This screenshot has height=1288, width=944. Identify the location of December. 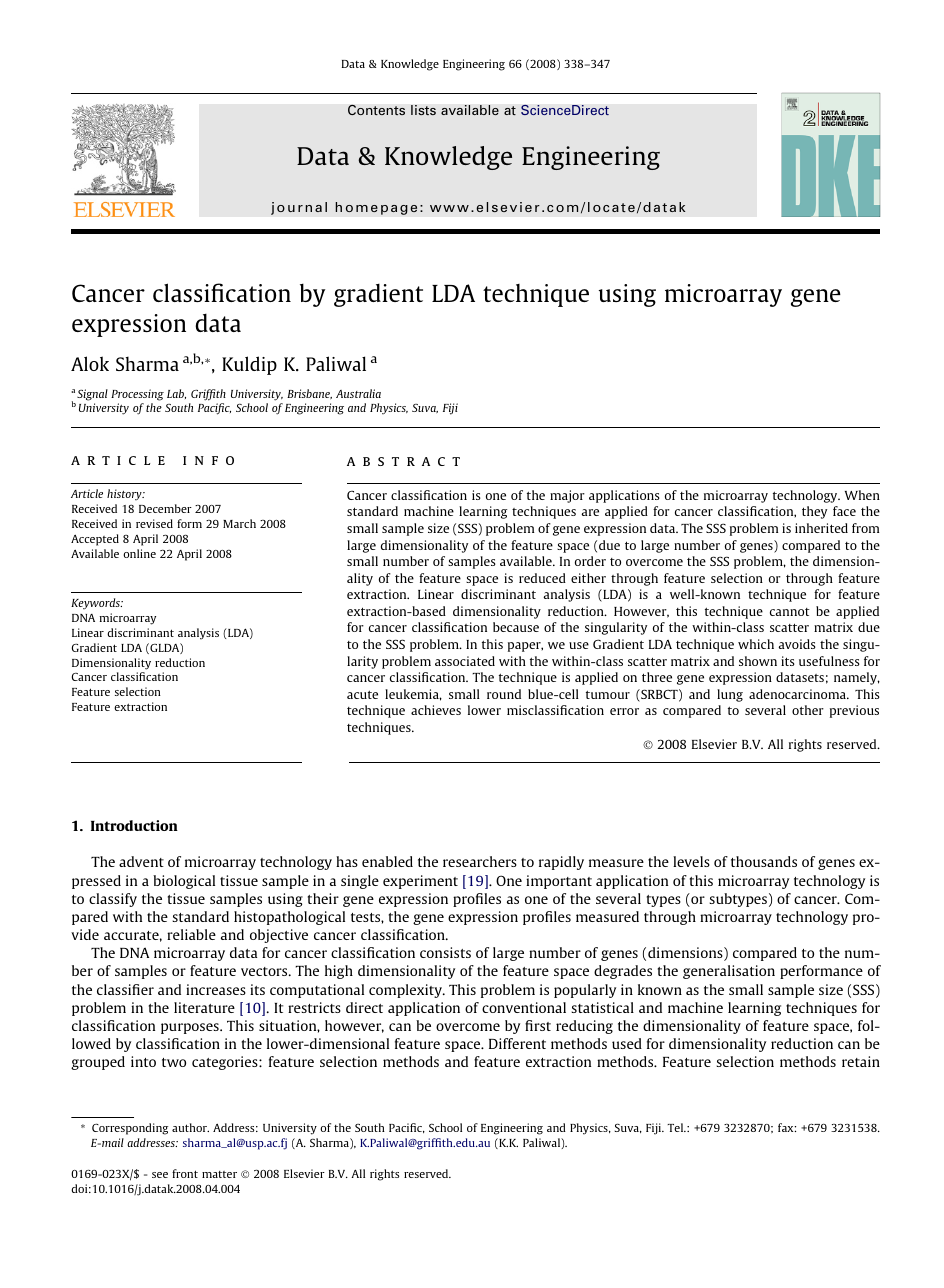
(165, 508).
